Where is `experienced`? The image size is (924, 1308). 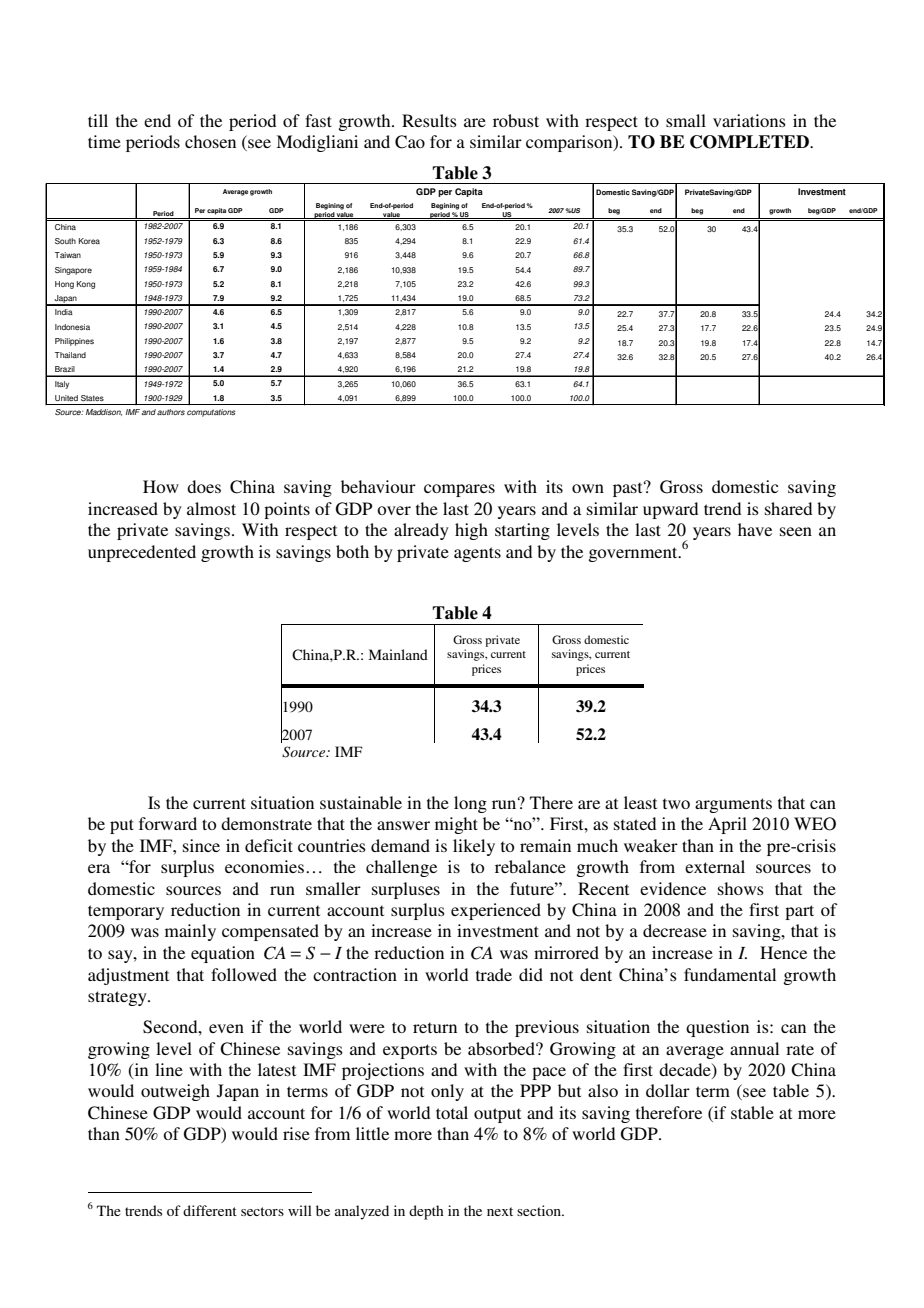 experienced is located at coordinates (496, 911).
